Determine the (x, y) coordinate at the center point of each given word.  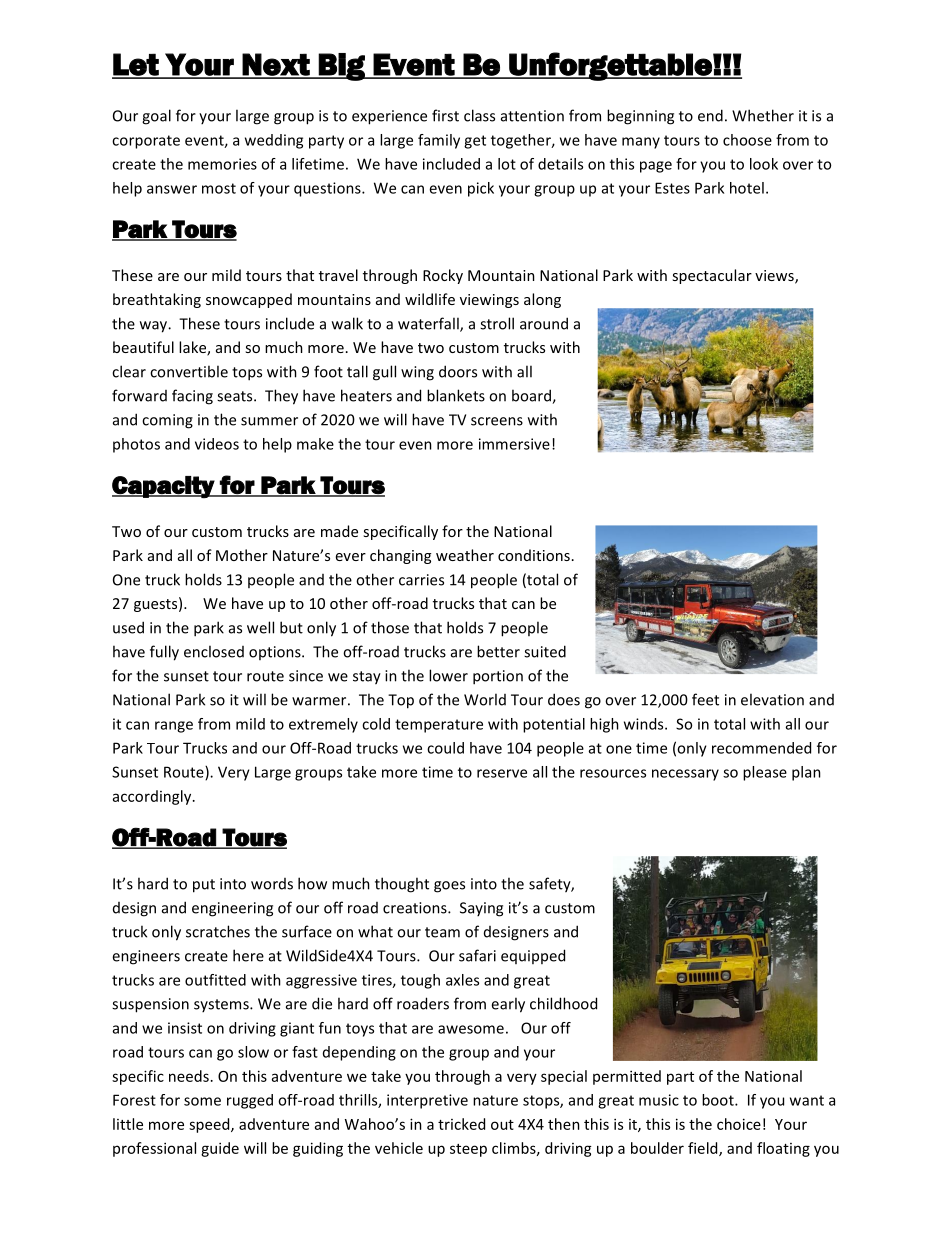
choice (739, 1124)
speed (210, 1125)
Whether (763, 115)
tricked (461, 1124)
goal (156, 117)
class (479, 115)
